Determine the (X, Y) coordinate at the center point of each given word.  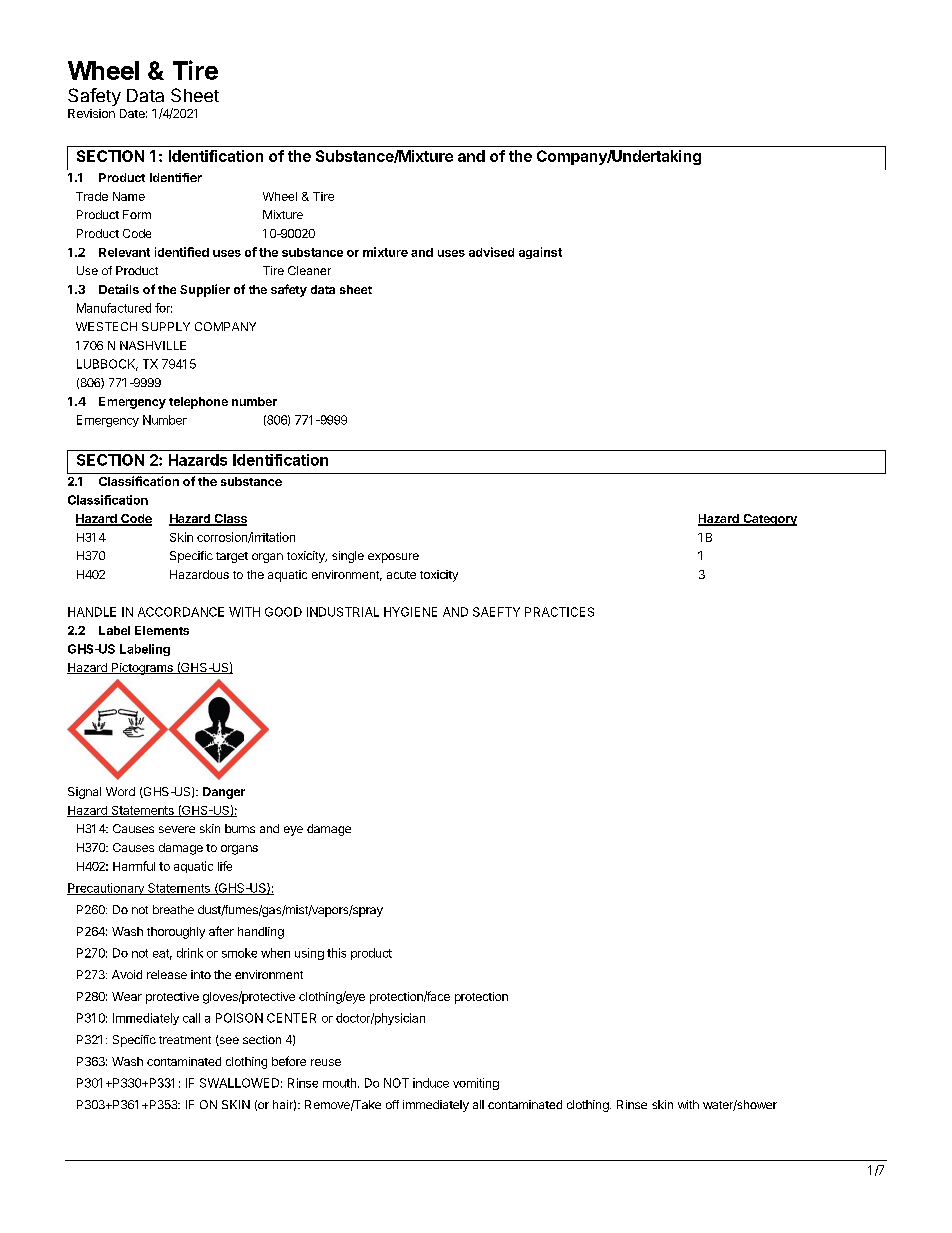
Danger (224, 793)
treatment (185, 1040)
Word (120, 791)
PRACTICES (559, 612)
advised (491, 252)
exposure (393, 558)
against (540, 253)
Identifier (176, 177)
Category (769, 520)
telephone (198, 403)
